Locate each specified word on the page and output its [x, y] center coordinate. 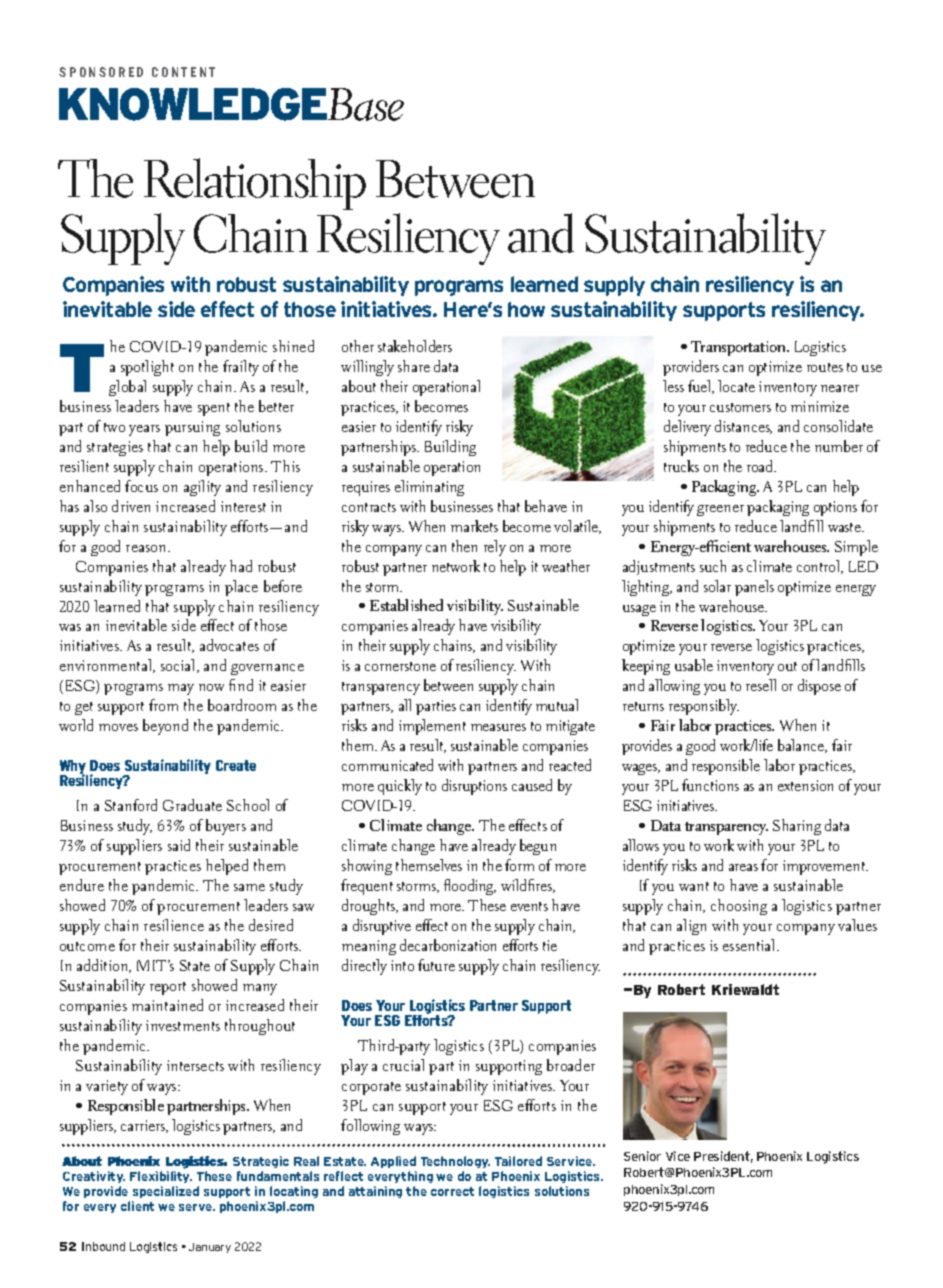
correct [452, 1191]
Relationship [255, 184]
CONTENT [183, 72]
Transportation [739, 348]
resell [761, 685]
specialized [166, 1192]
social [179, 666]
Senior [642, 1156]
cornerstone [400, 666]
